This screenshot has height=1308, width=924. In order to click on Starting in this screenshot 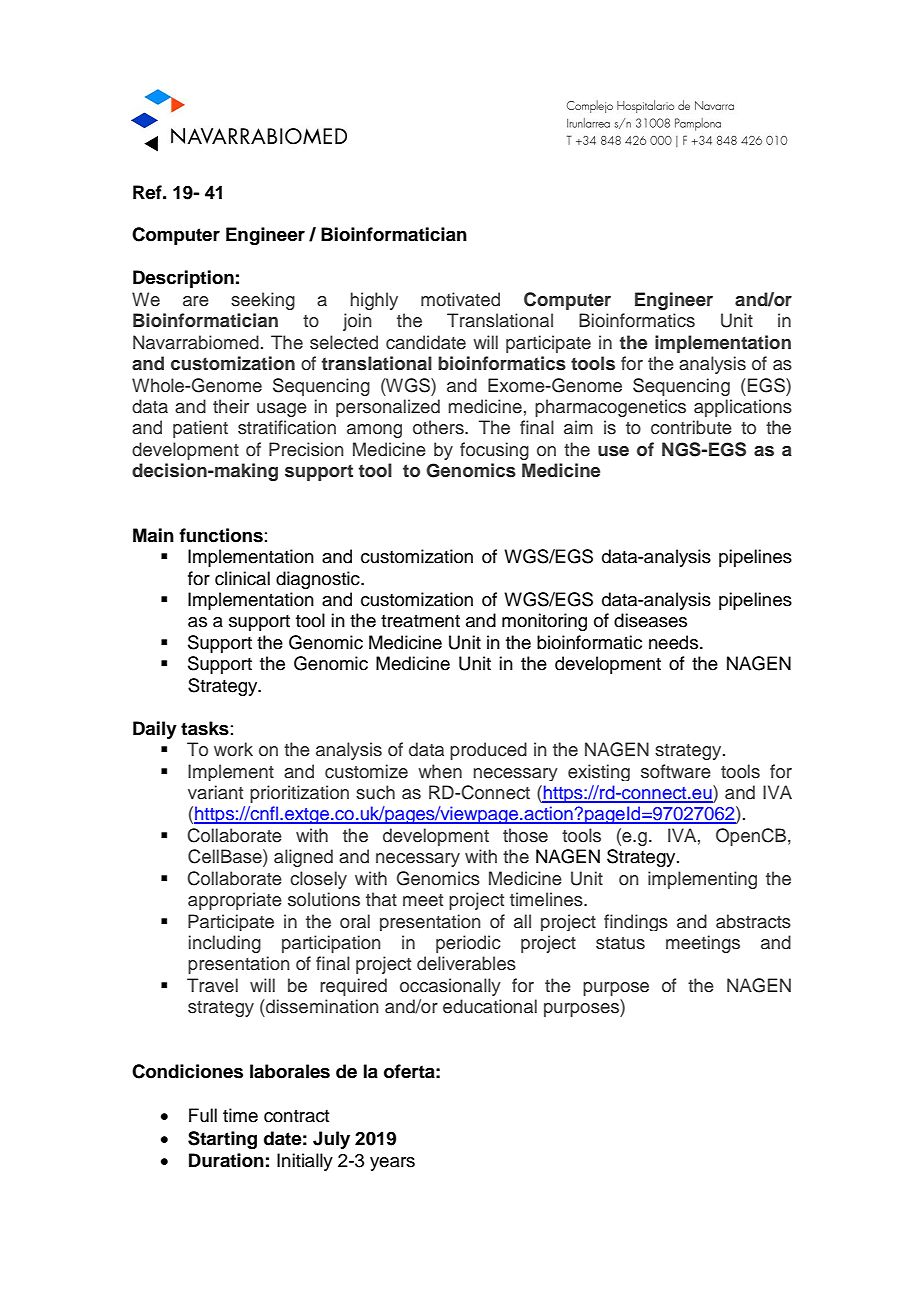, I will do `click(222, 1140)`.
